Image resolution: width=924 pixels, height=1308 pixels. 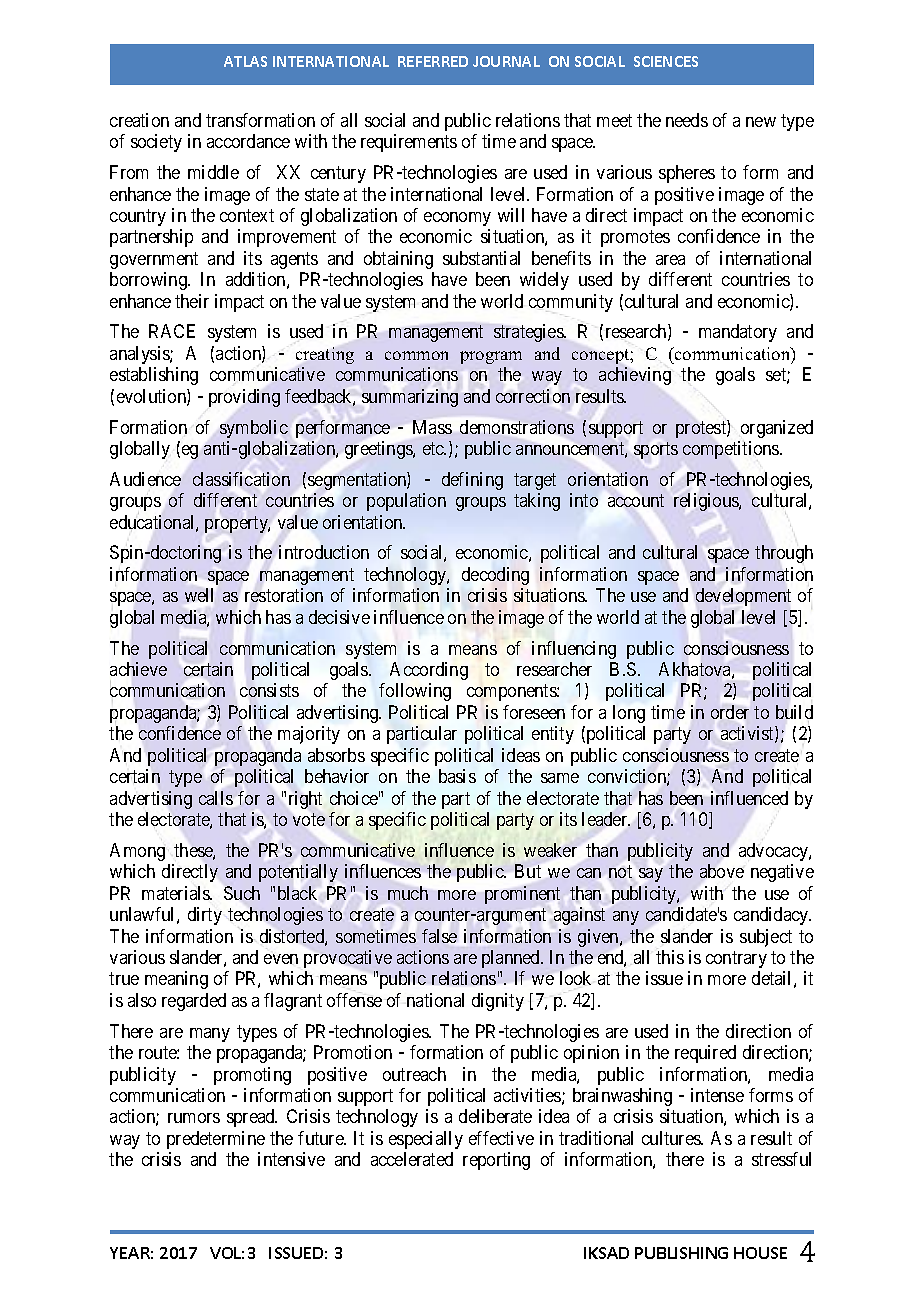 What do you see at coordinates (216, 1140) in the image?
I see `predetermine` at bounding box center [216, 1140].
